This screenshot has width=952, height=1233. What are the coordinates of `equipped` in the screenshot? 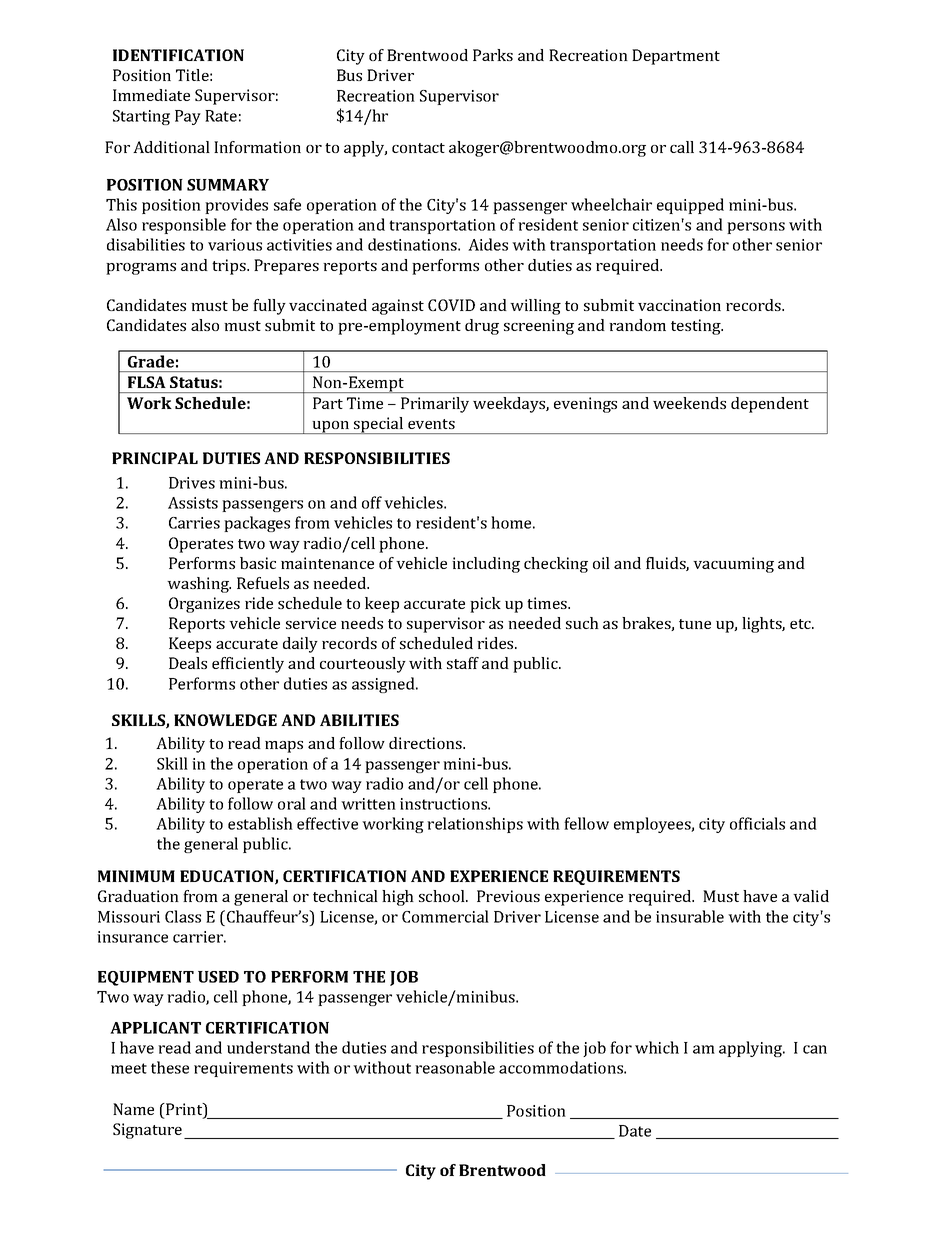 It's located at (690, 206).
